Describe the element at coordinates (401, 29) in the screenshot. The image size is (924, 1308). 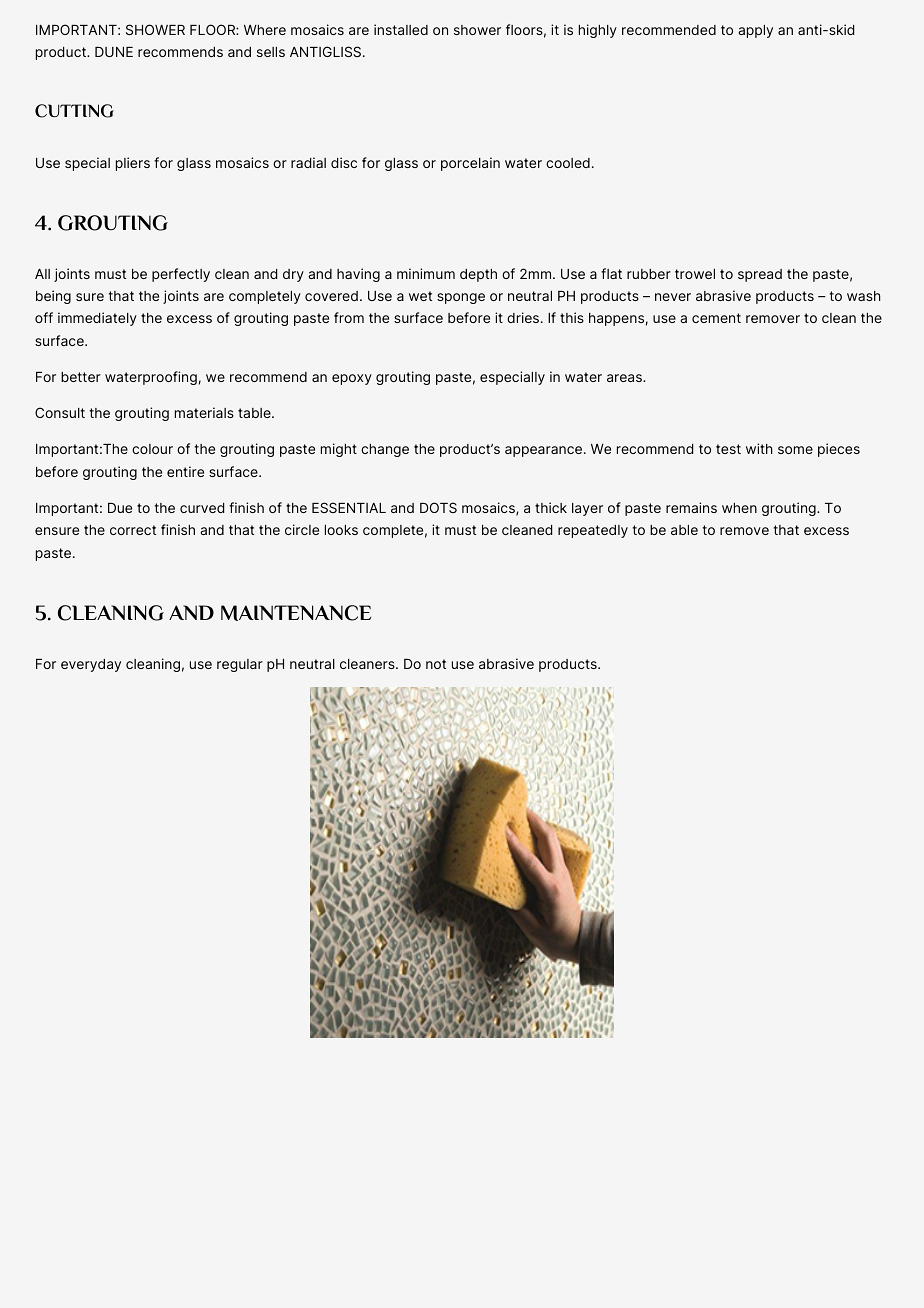
I see `installed` at that location.
